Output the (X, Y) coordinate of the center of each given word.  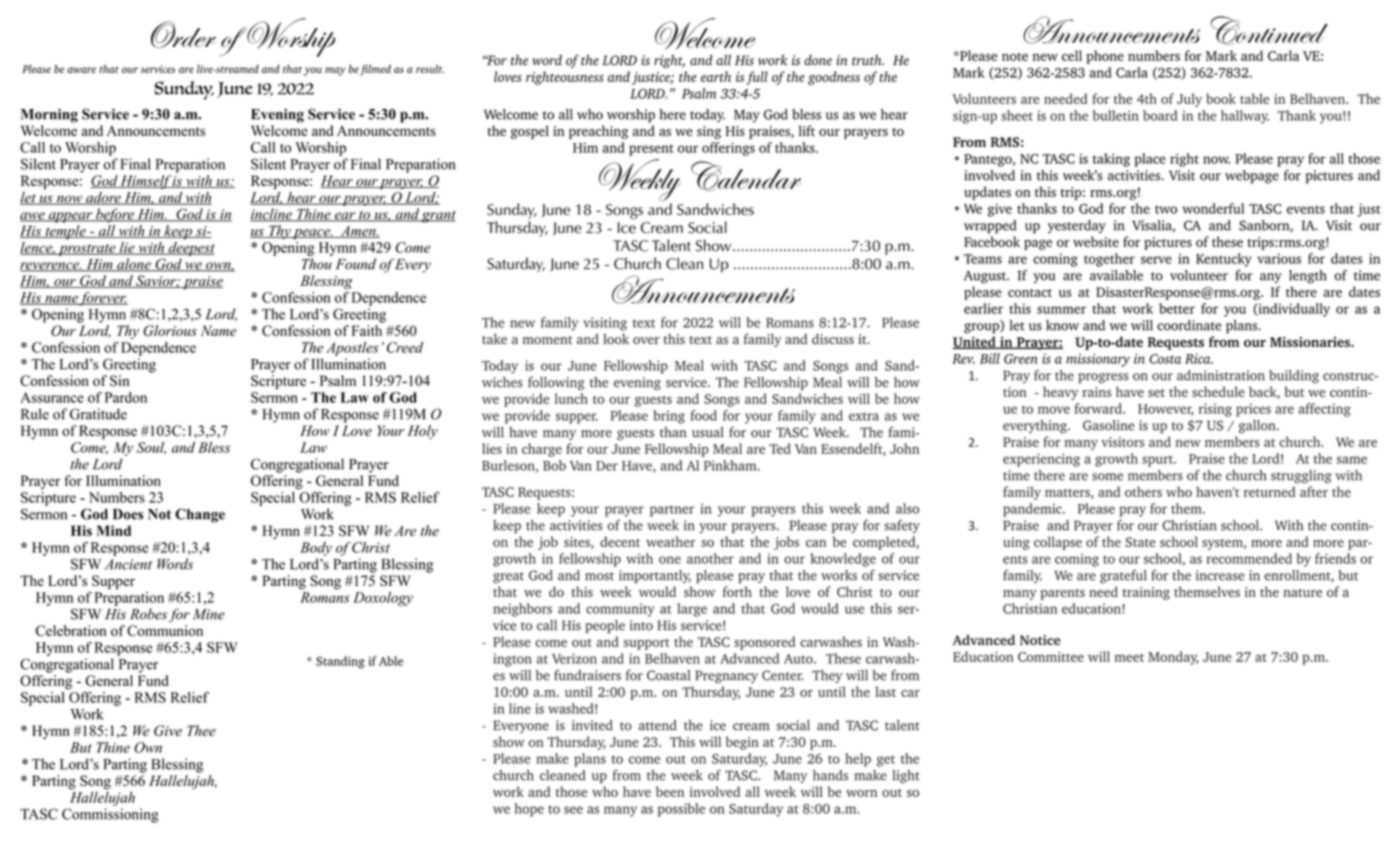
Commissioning (110, 815)
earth (716, 76)
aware (81, 70)
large (692, 610)
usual (708, 432)
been (670, 791)
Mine (208, 614)
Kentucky (1224, 260)
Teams (983, 259)
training (1146, 593)
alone (134, 265)
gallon (1258, 427)
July (1189, 100)
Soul (151, 448)
